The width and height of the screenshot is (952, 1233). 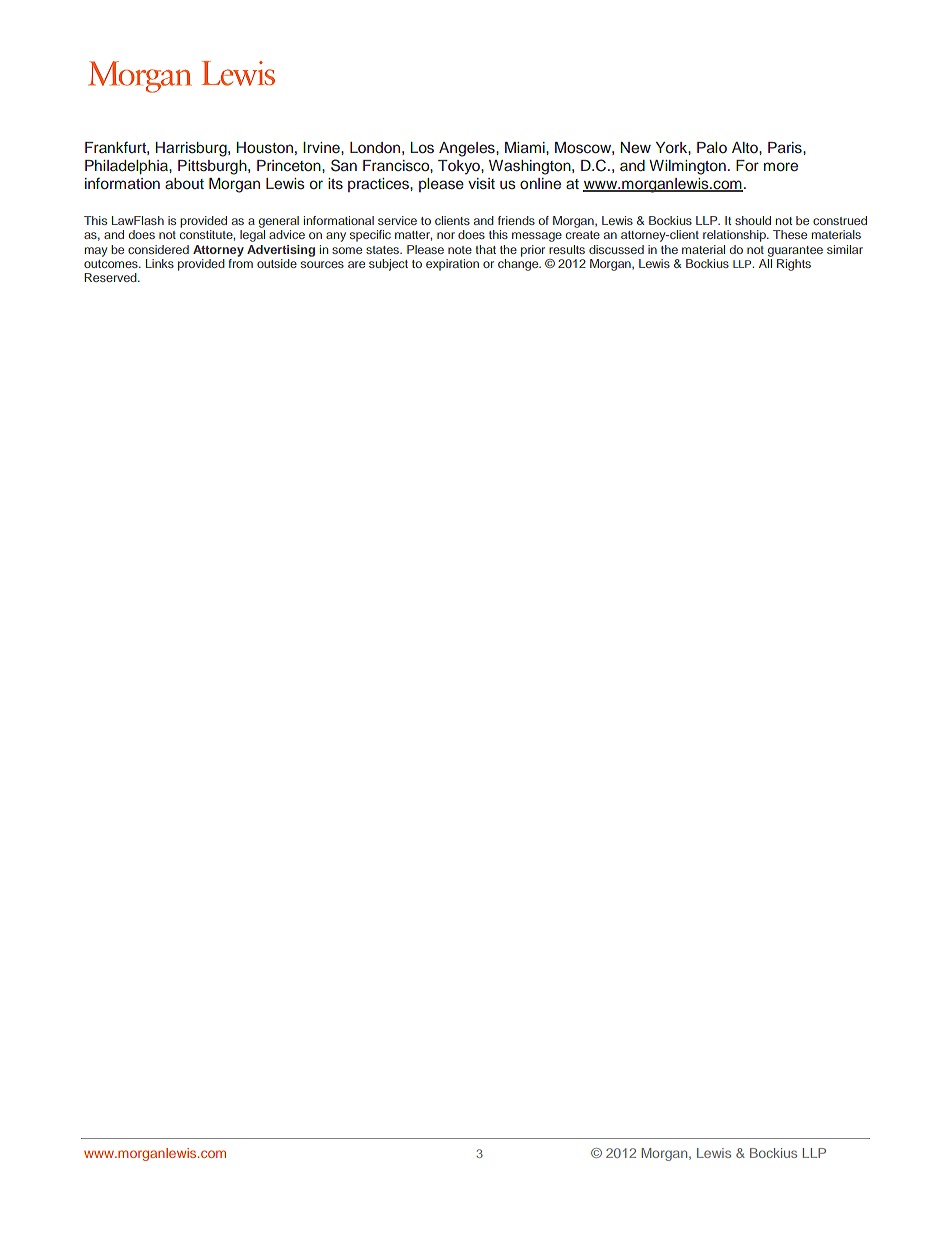 What do you see at coordinates (746, 147) in the screenshot?
I see `Alto` at bounding box center [746, 147].
